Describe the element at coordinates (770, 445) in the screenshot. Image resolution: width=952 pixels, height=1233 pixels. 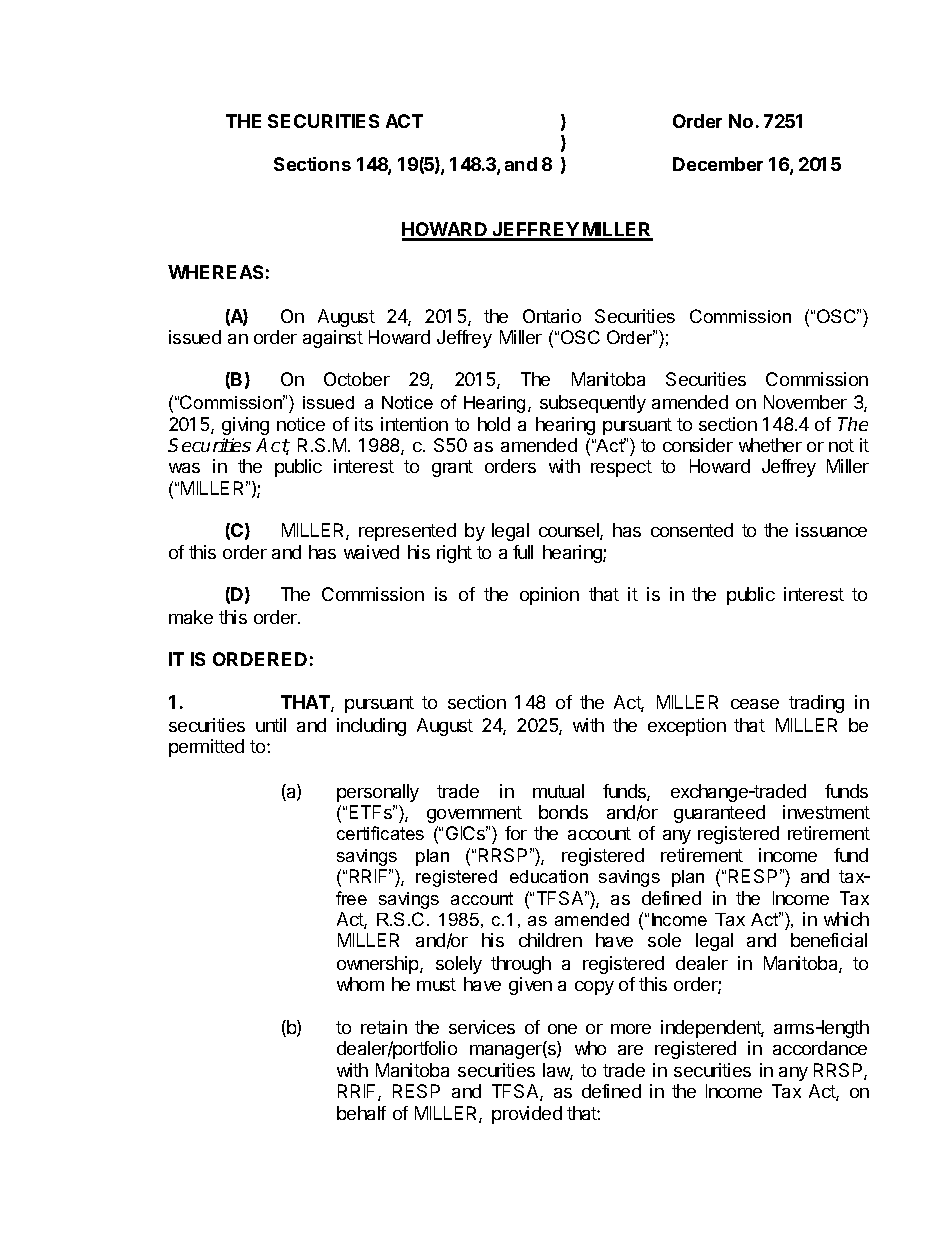
I see `whether` at that location.
